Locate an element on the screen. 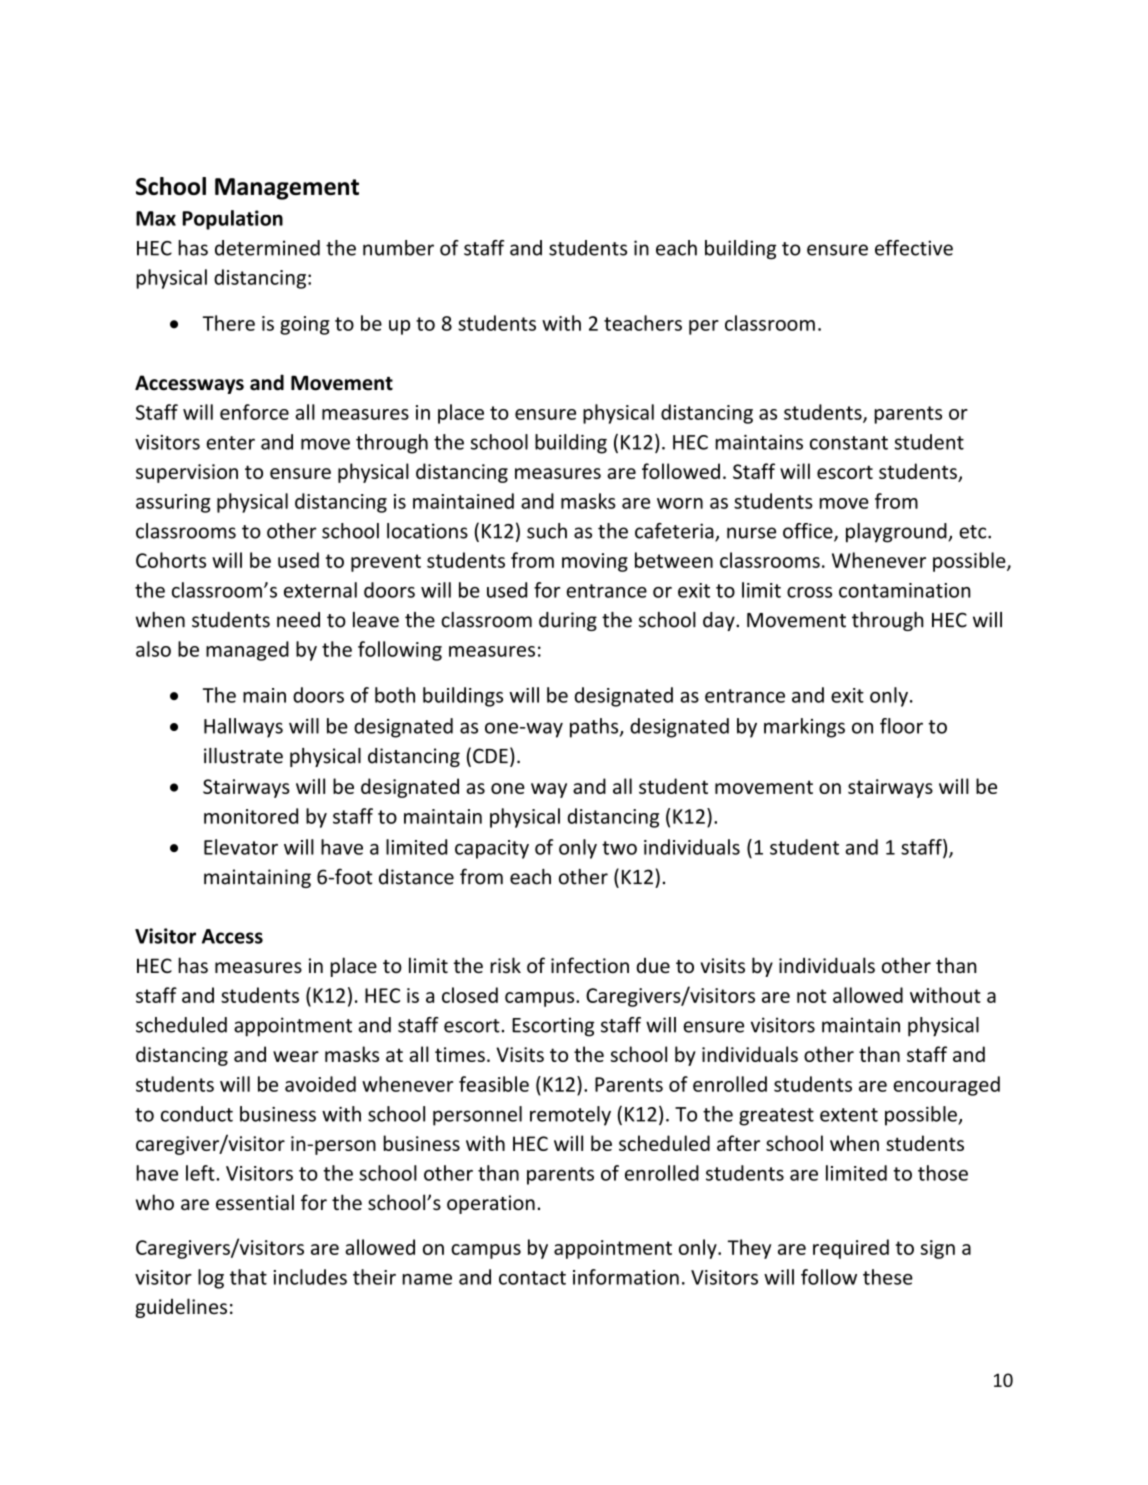 This screenshot has height=1485, width=1148. number is located at coordinates (398, 248).
